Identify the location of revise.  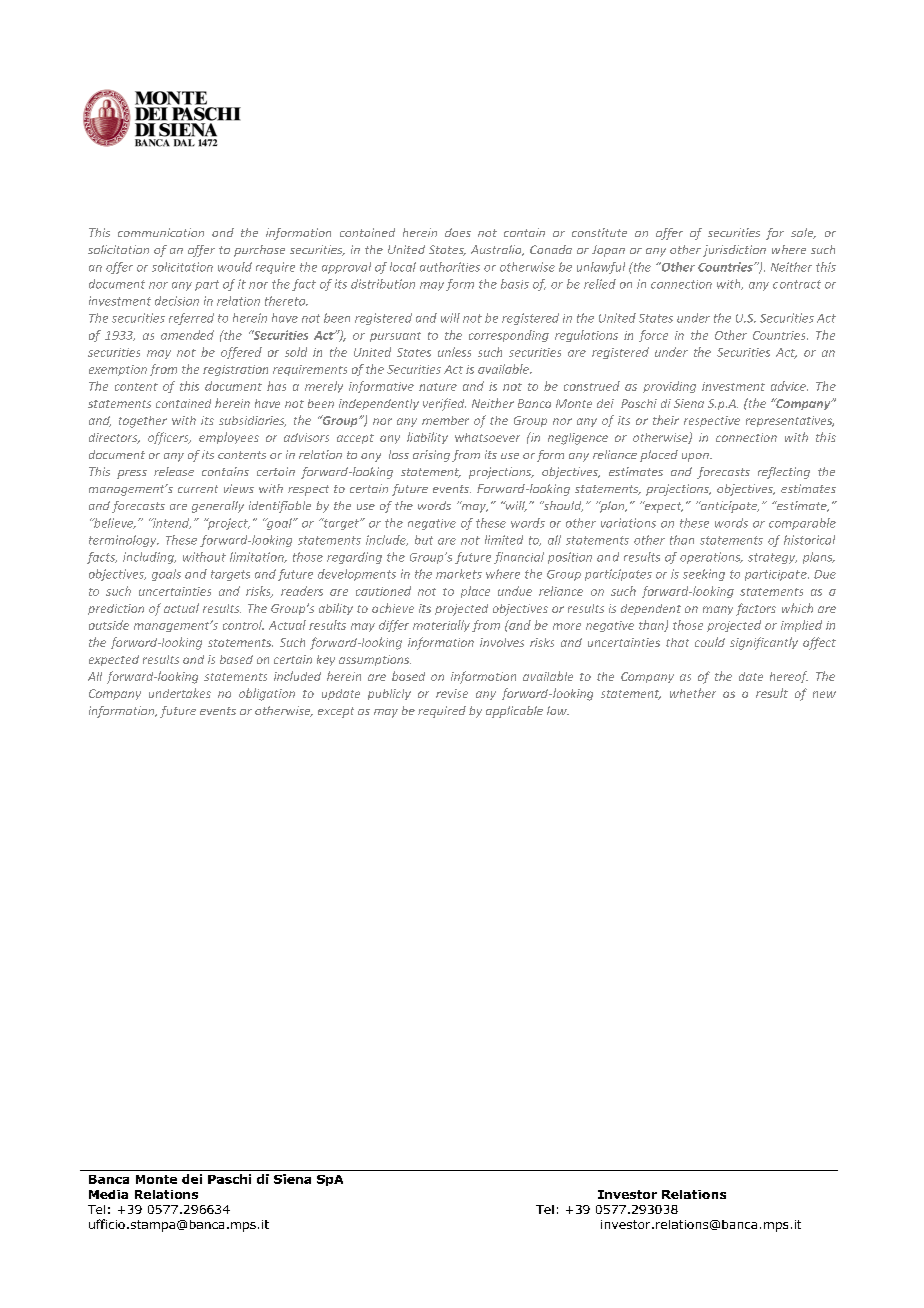
(452, 693).
